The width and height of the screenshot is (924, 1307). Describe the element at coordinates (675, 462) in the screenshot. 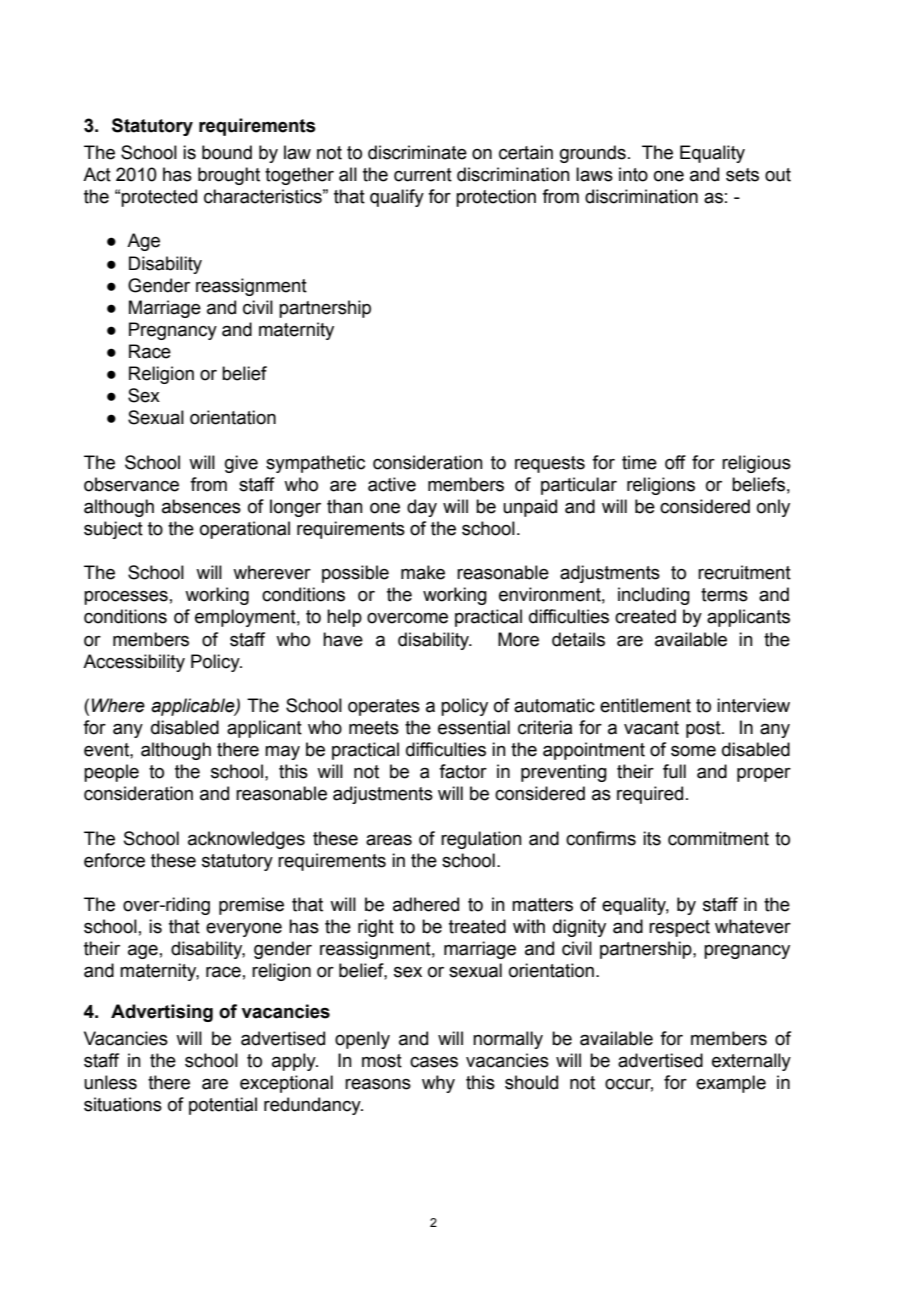

I see `off` at that location.
